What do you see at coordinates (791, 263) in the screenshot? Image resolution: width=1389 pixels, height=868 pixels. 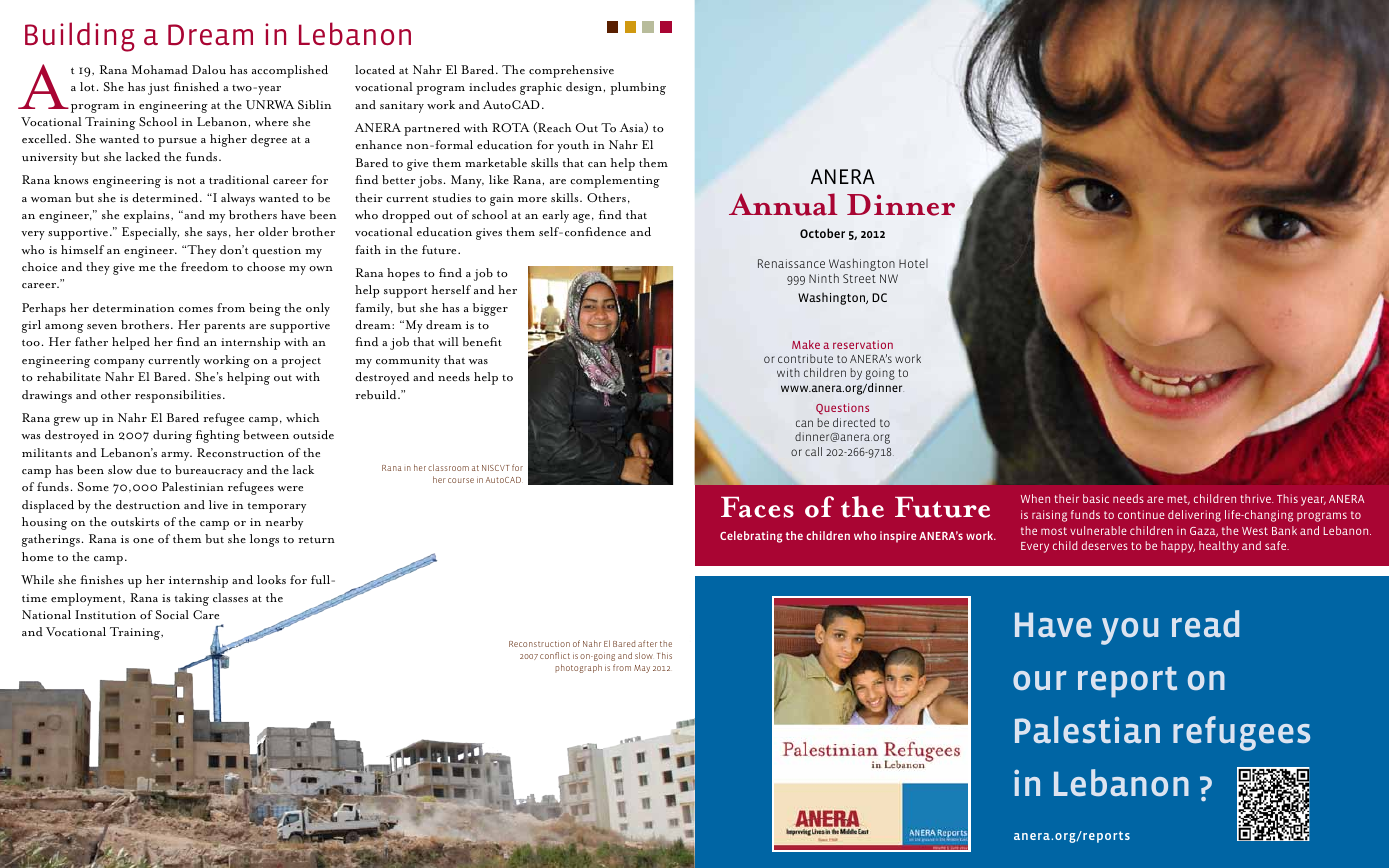 I see `Renaissance` at bounding box center [791, 263].
